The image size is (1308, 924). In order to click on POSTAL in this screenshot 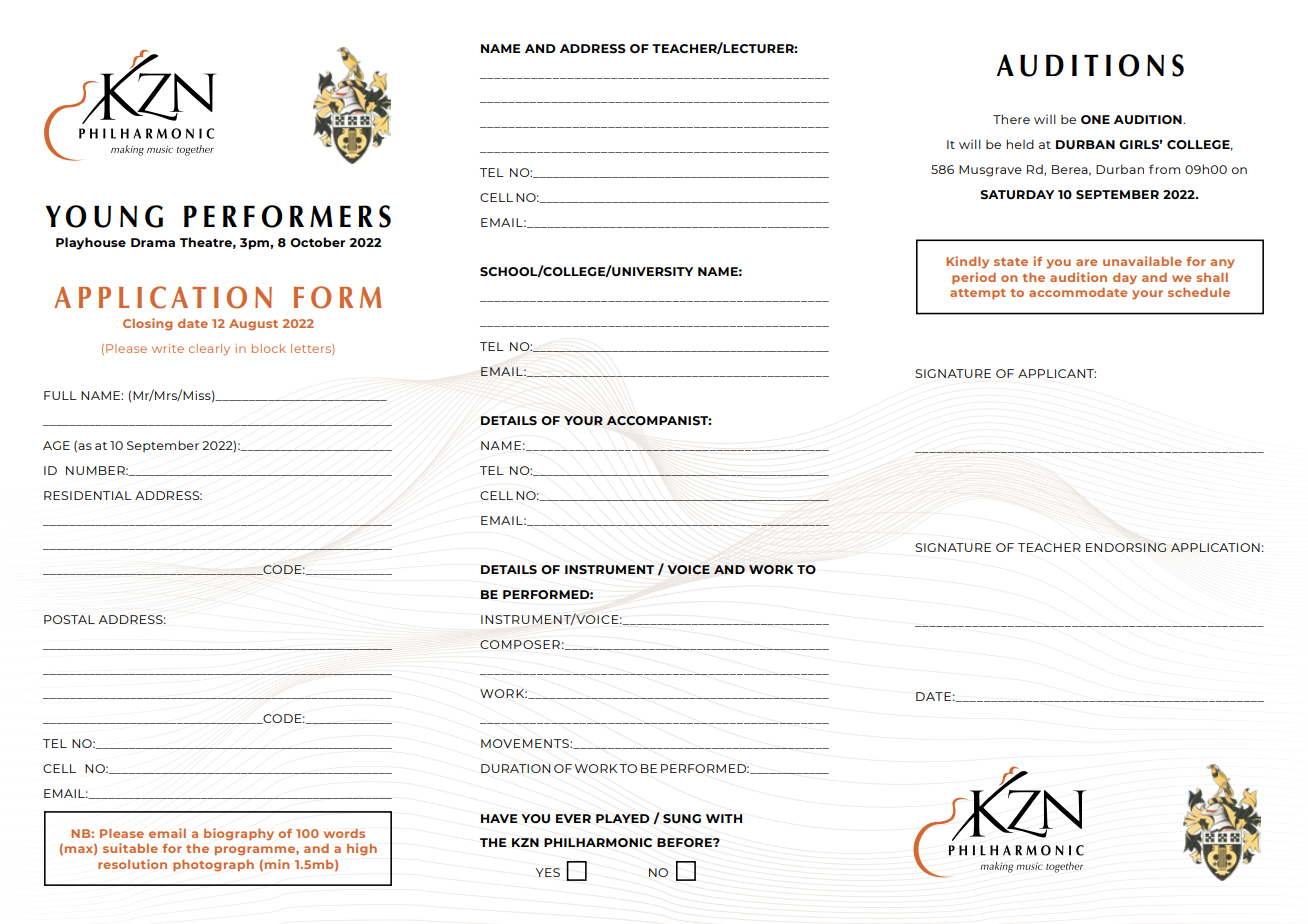, I will do `click(69, 619)`.
